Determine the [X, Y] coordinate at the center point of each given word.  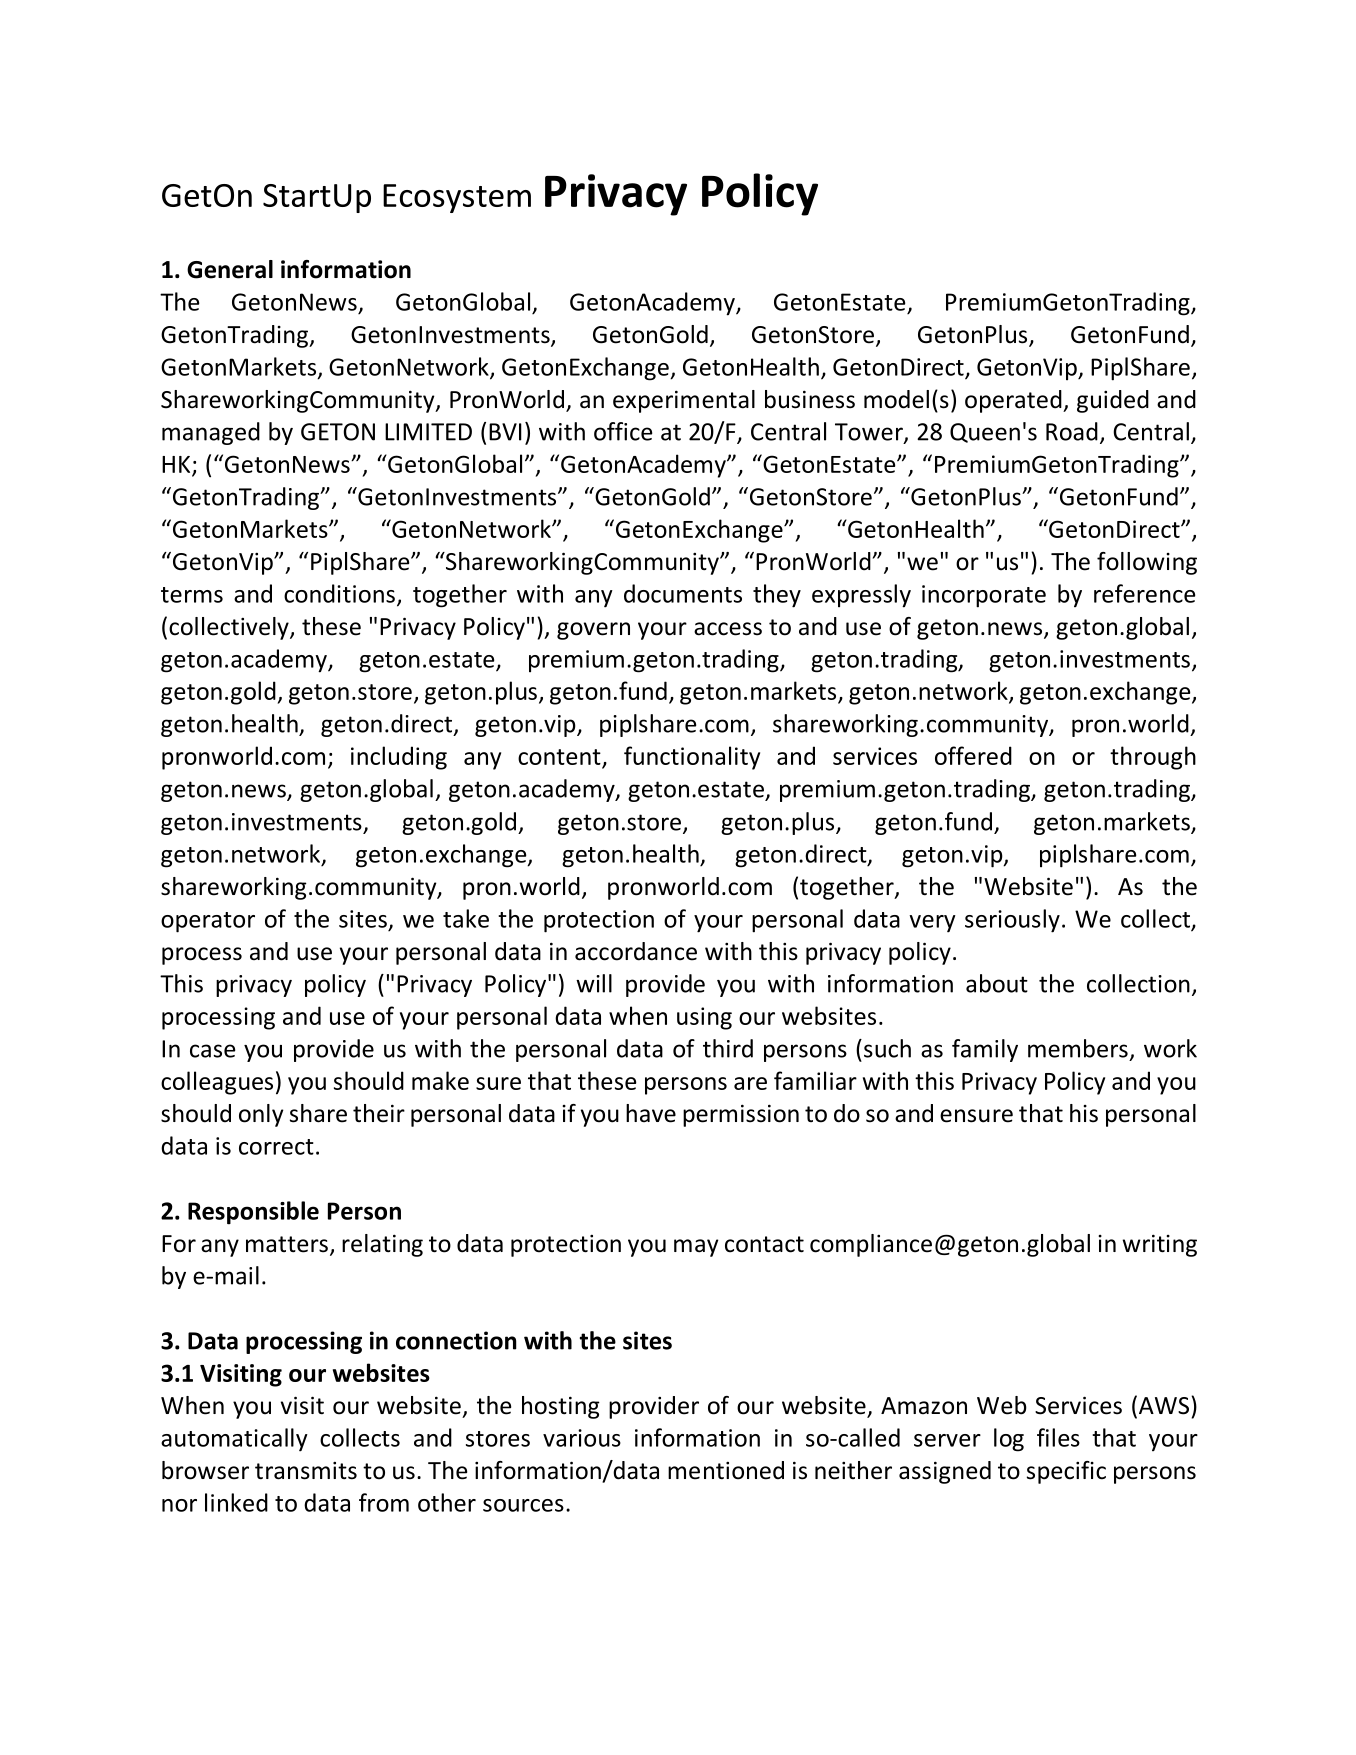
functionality [692, 758]
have [651, 1113]
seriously [1012, 921]
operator [208, 922]
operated [1014, 401]
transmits [306, 1471]
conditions [339, 593]
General [230, 269]
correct [276, 1147]
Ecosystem [457, 198]
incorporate [984, 596]
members [1078, 1048]
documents [683, 593]
